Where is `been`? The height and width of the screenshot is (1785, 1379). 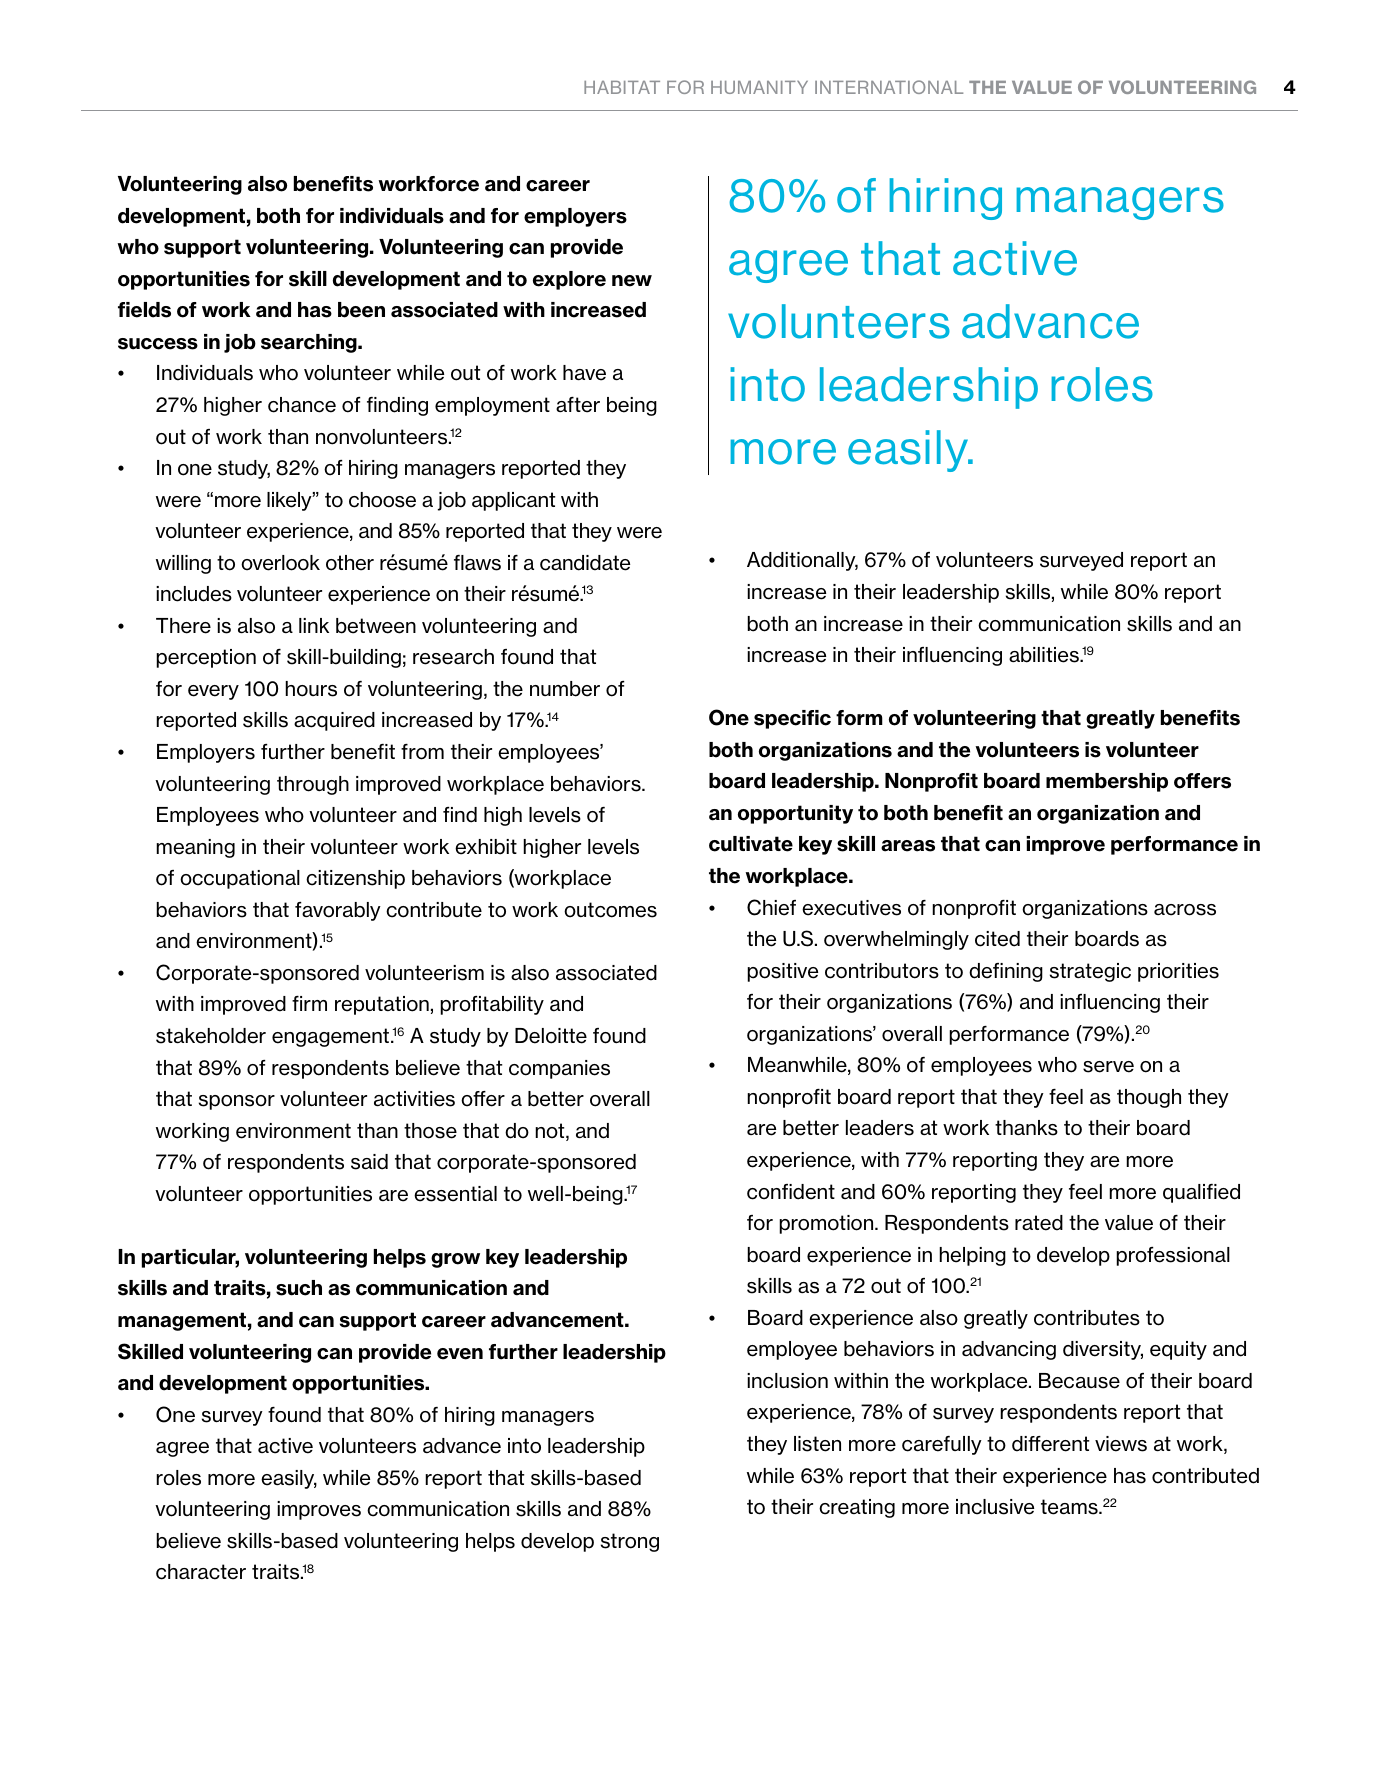
been is located at coordinates (361, 310).
